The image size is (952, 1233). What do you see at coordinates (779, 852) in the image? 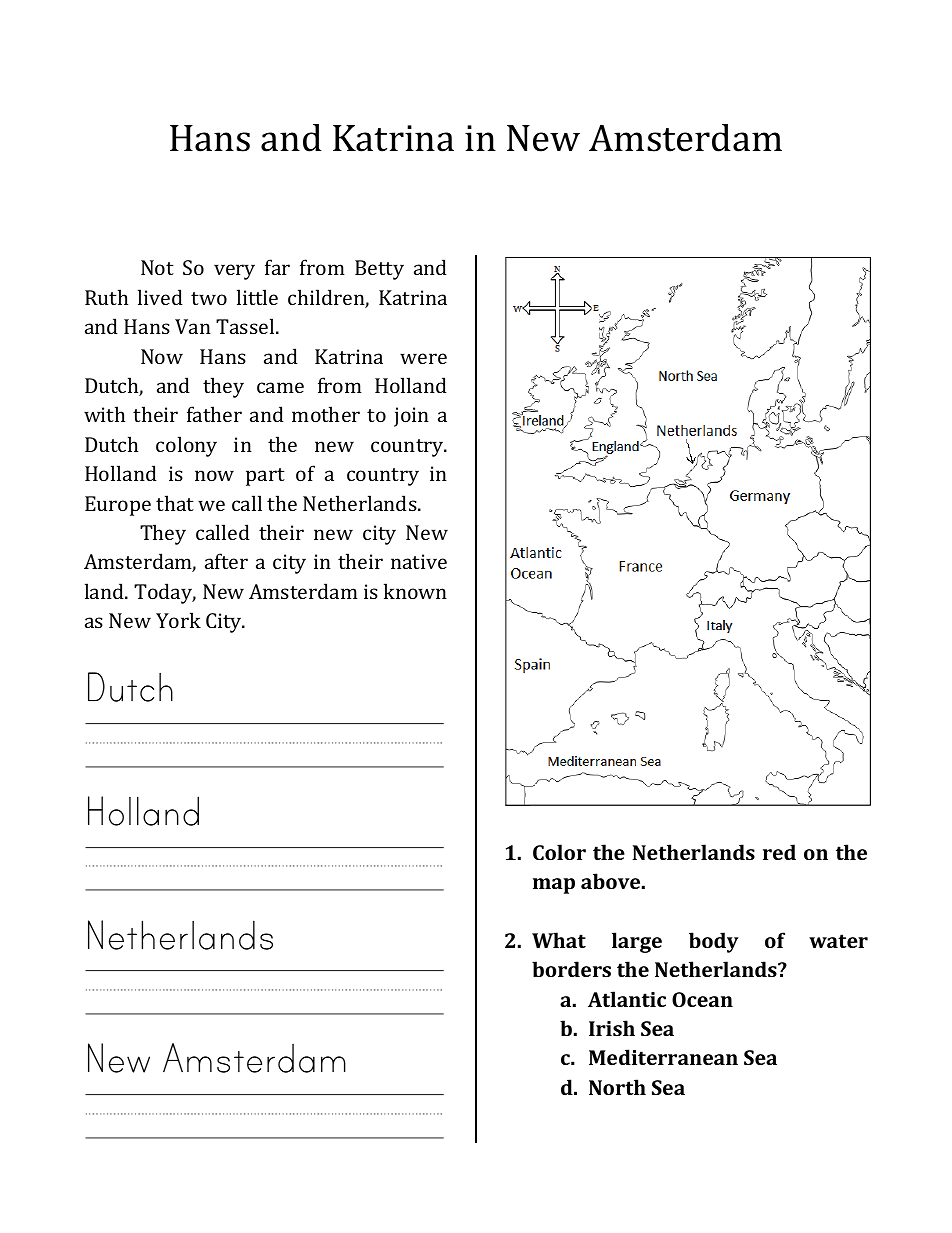
I see `red` at bounding box center [779, 852].
